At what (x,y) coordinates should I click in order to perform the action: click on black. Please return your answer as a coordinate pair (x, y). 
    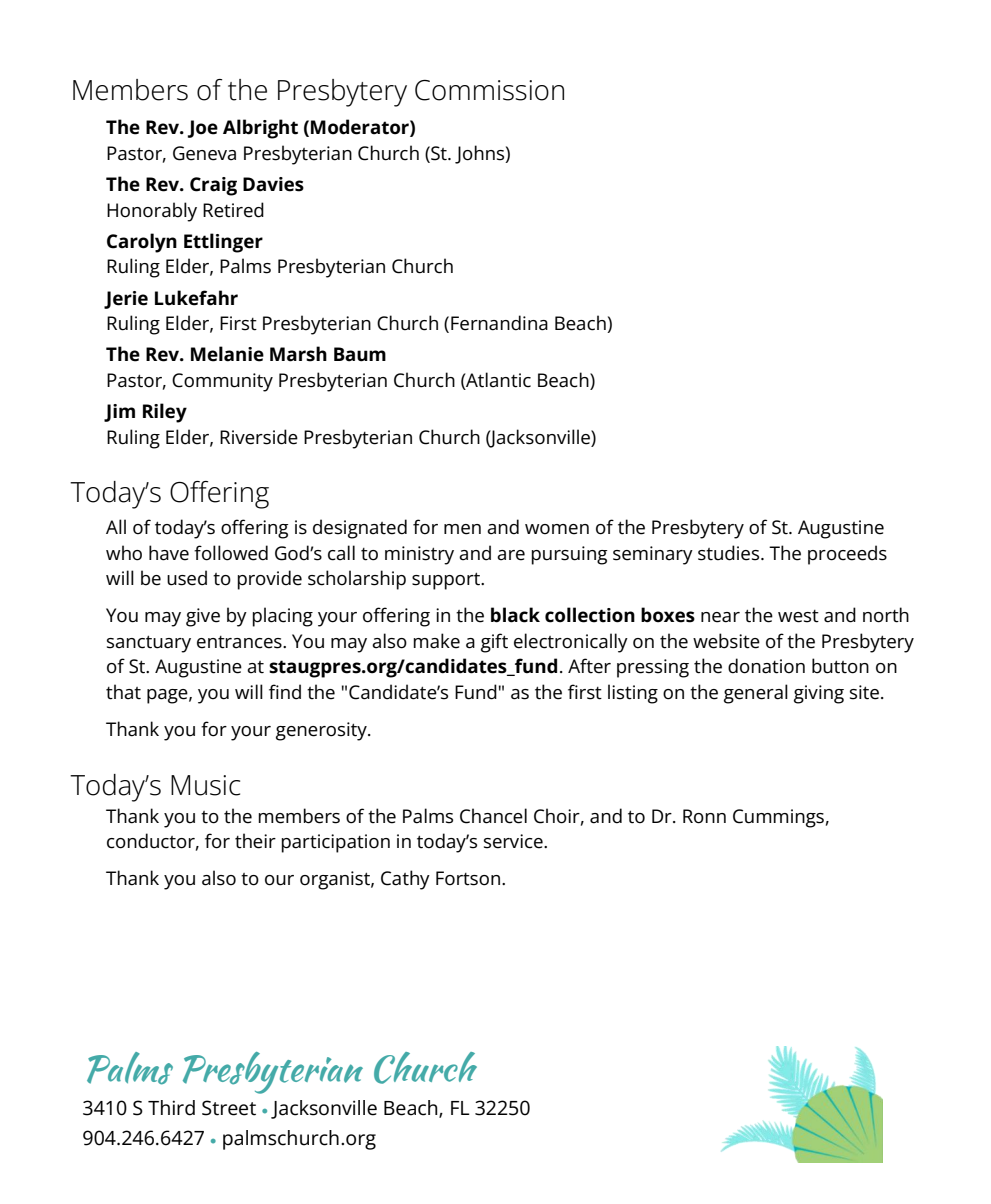
    Looking at the image, I should click on (515, 615).
